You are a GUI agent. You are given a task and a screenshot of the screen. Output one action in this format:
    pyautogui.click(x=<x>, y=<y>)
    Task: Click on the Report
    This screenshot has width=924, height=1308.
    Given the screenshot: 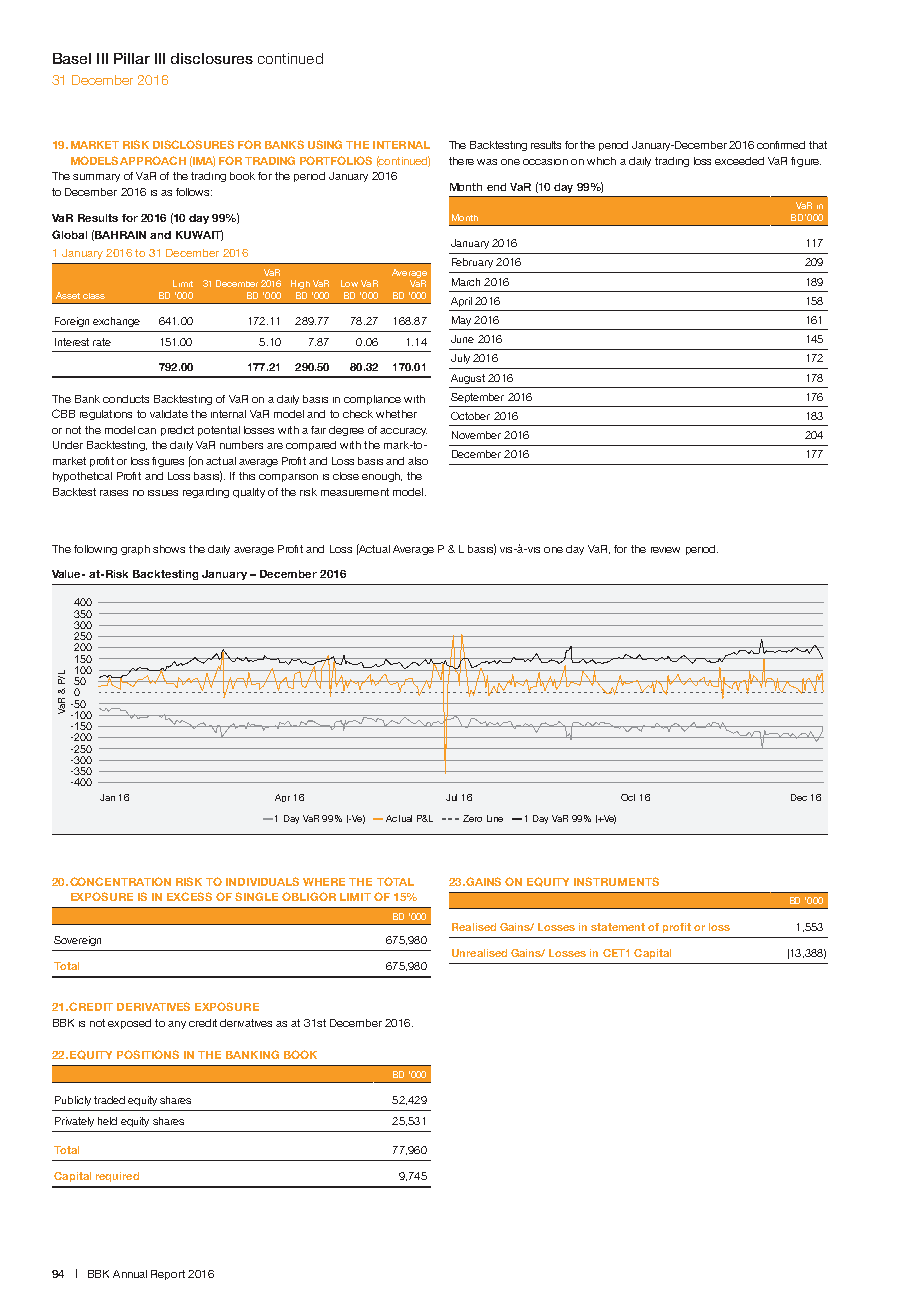 What is the action you would take?
    pyautogui.click(x=168, y=1275)
